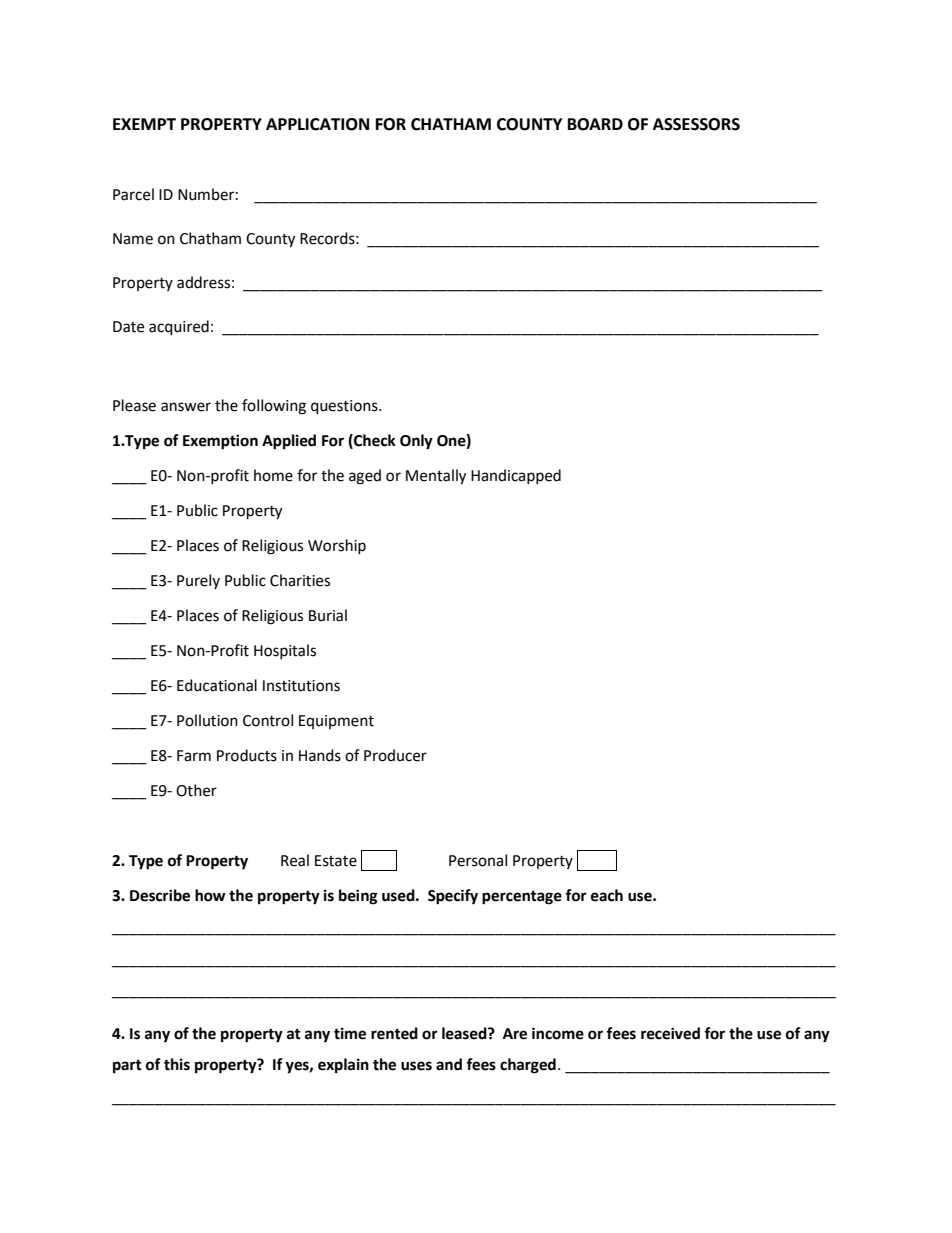 The width and height of the page is (952, 1233). What do you see at coordinates (595, 124) in the page?
I see `BOARD` at bounding box center [595, 124].
